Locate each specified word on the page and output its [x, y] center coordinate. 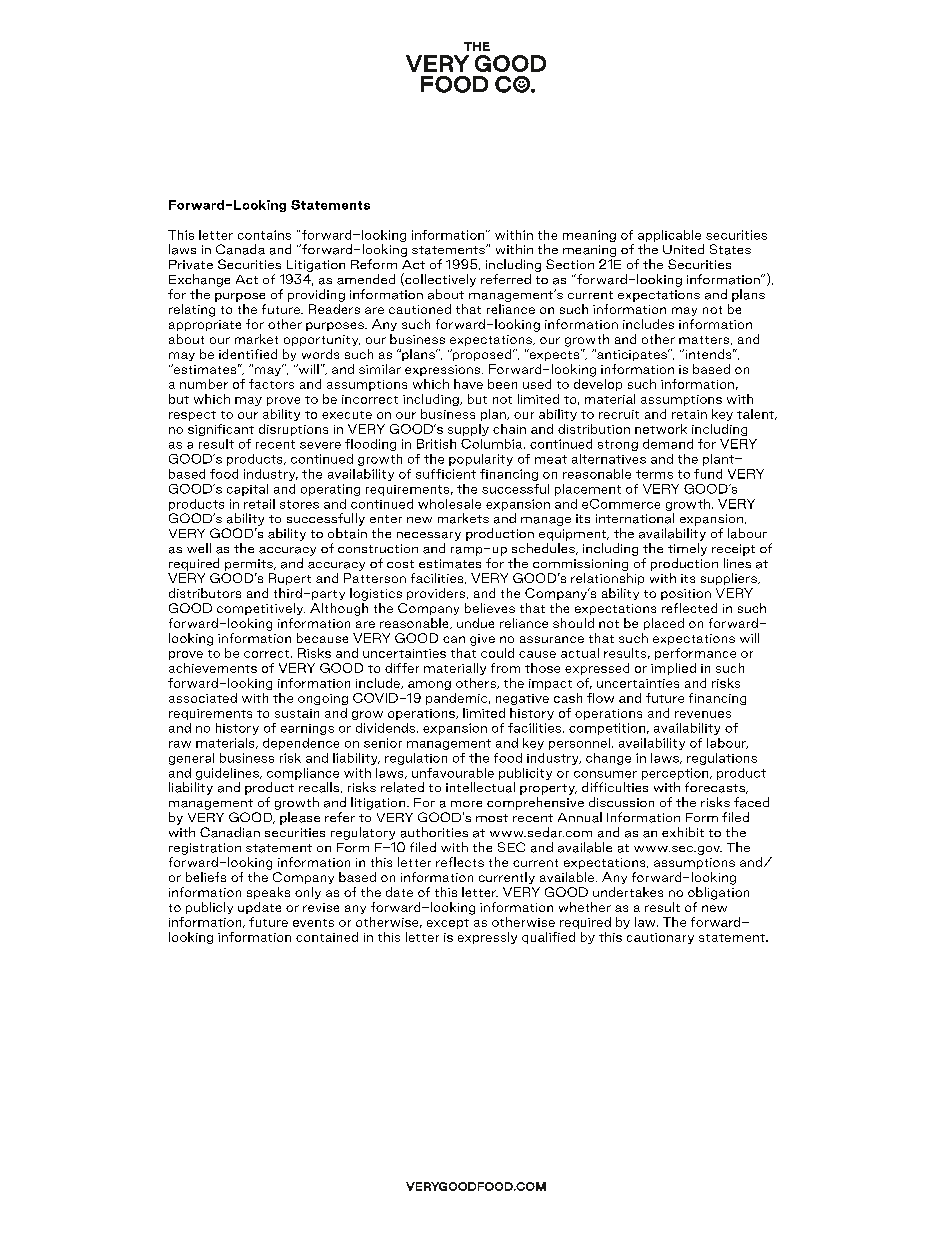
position [686, 594]
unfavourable [453, 773]
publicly [209, 908]
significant [221, 430]
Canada [240, 249]
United [683, 249]
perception [676, 774]
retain [689, 414]
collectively [439, 280]
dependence [301, 744]
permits [250, 565]
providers [437, 594]
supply [468, 430]
